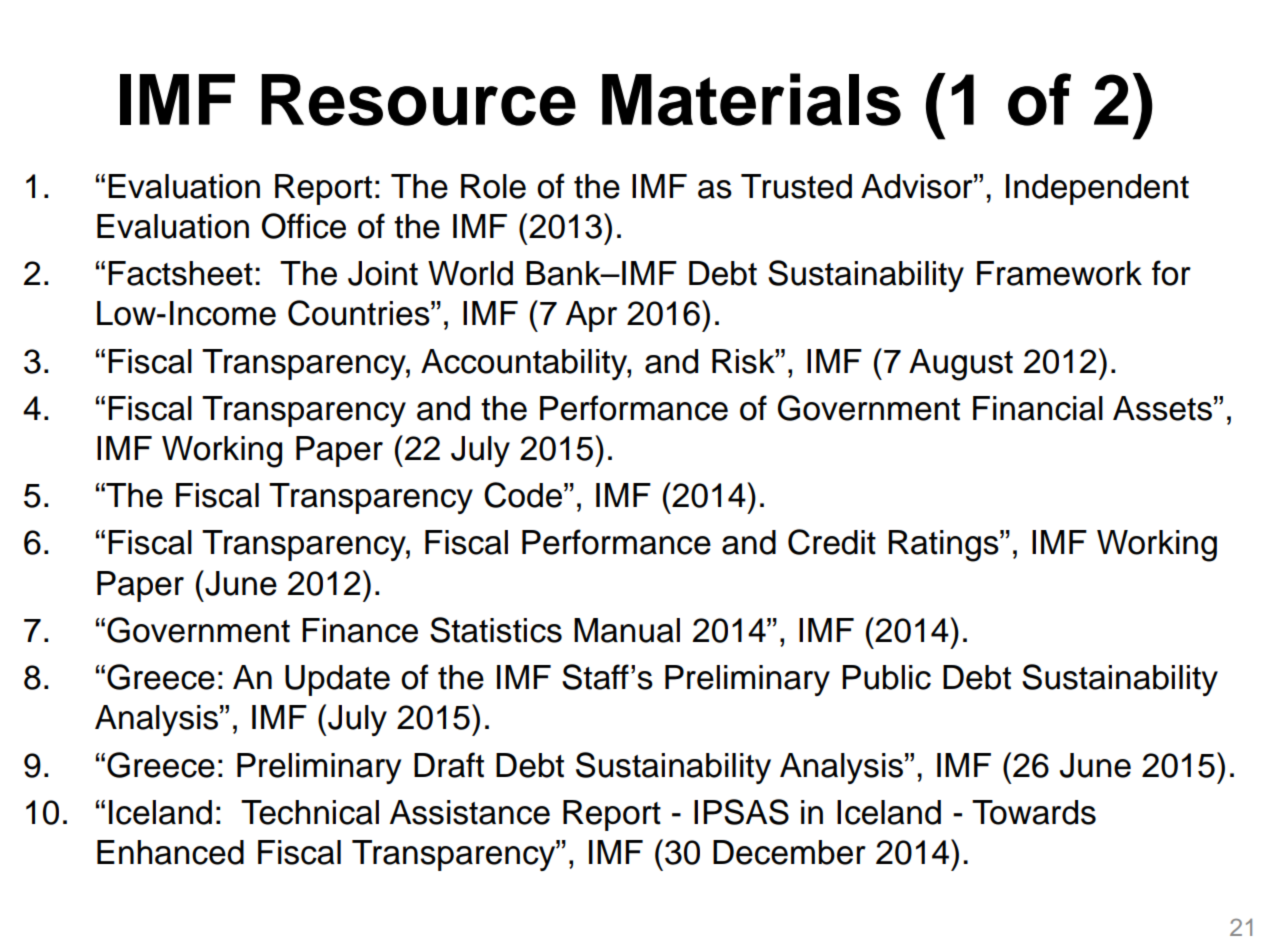 The image size is (1270, 952). I want to click on Resource, so click(418, 100).
